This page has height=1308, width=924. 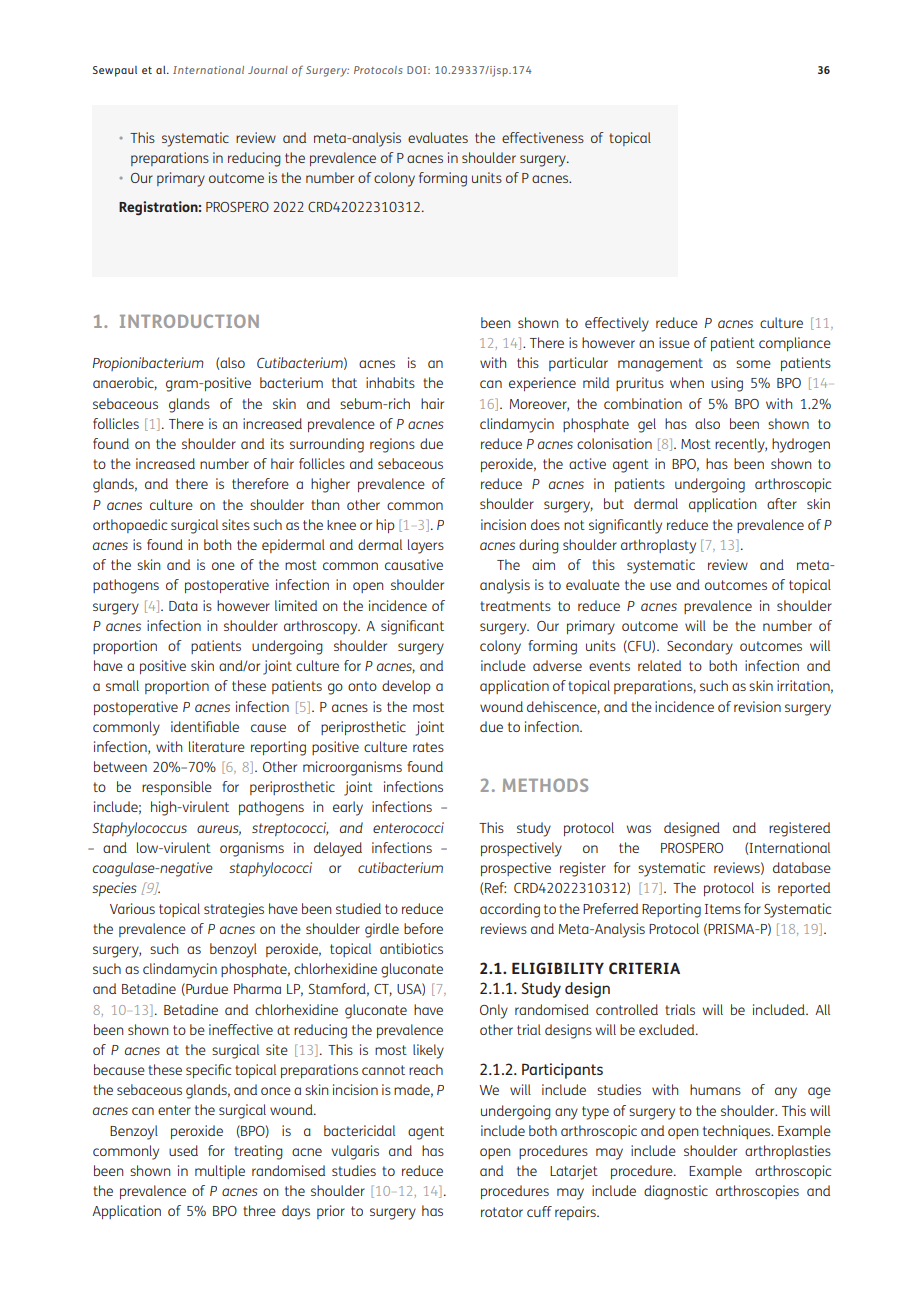 What do you see at coordinates (782, 503) in the page?
I see `after` at bounding box center [782, 503].
